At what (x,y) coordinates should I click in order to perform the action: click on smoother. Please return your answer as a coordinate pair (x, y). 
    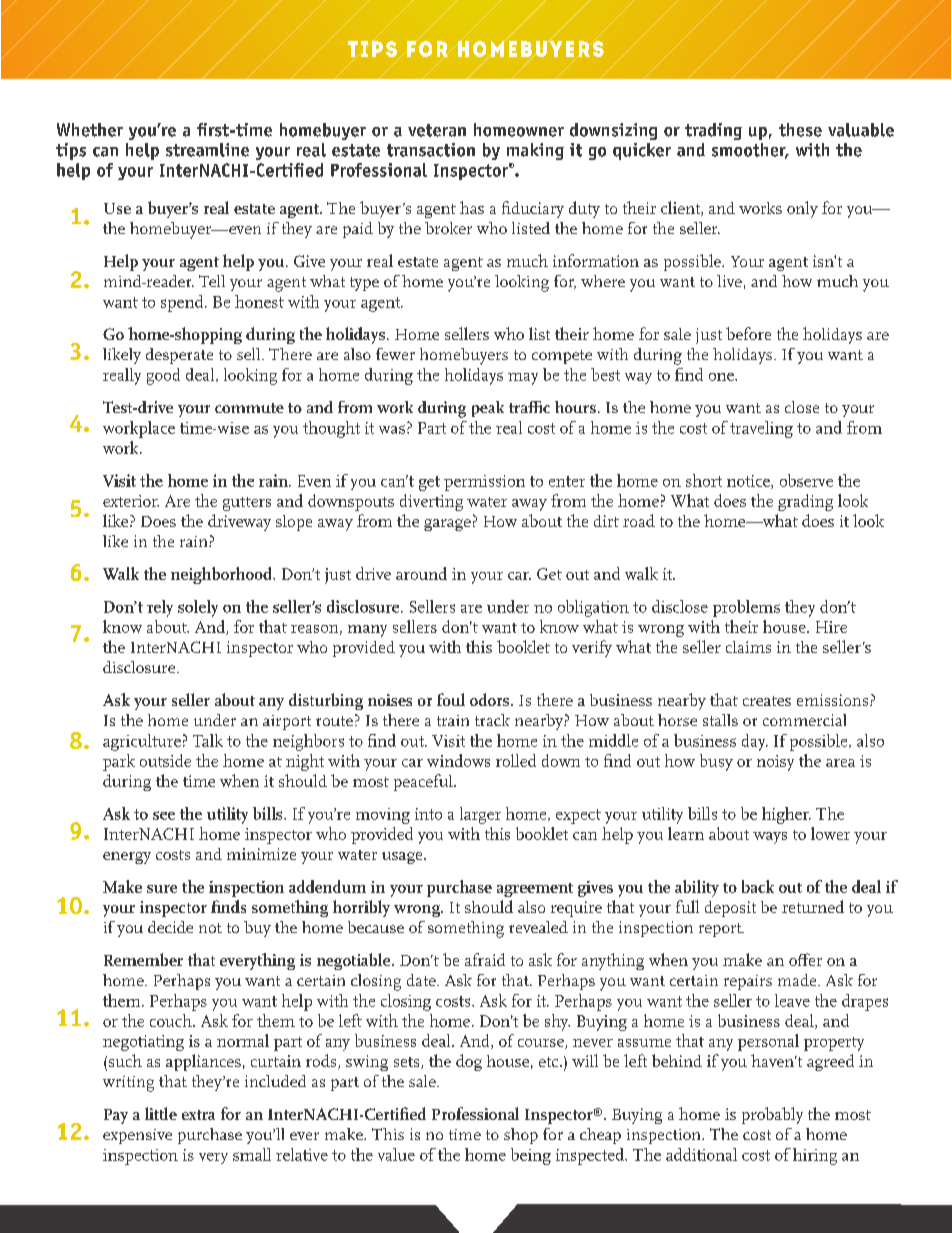
    Looking at the image, I should click on (750, 151).
